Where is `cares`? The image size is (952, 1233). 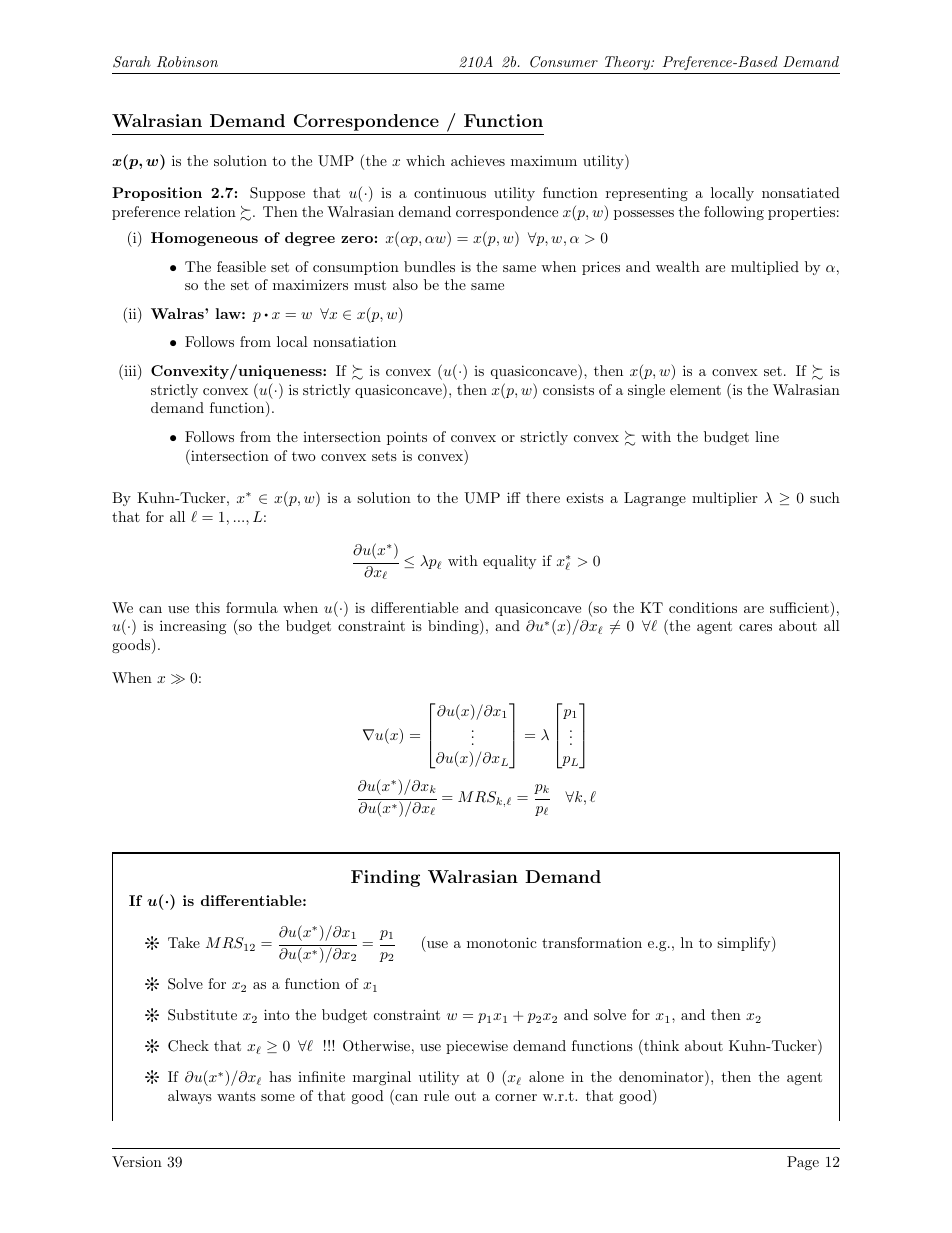
cares is located at coordinates (755, 627).
